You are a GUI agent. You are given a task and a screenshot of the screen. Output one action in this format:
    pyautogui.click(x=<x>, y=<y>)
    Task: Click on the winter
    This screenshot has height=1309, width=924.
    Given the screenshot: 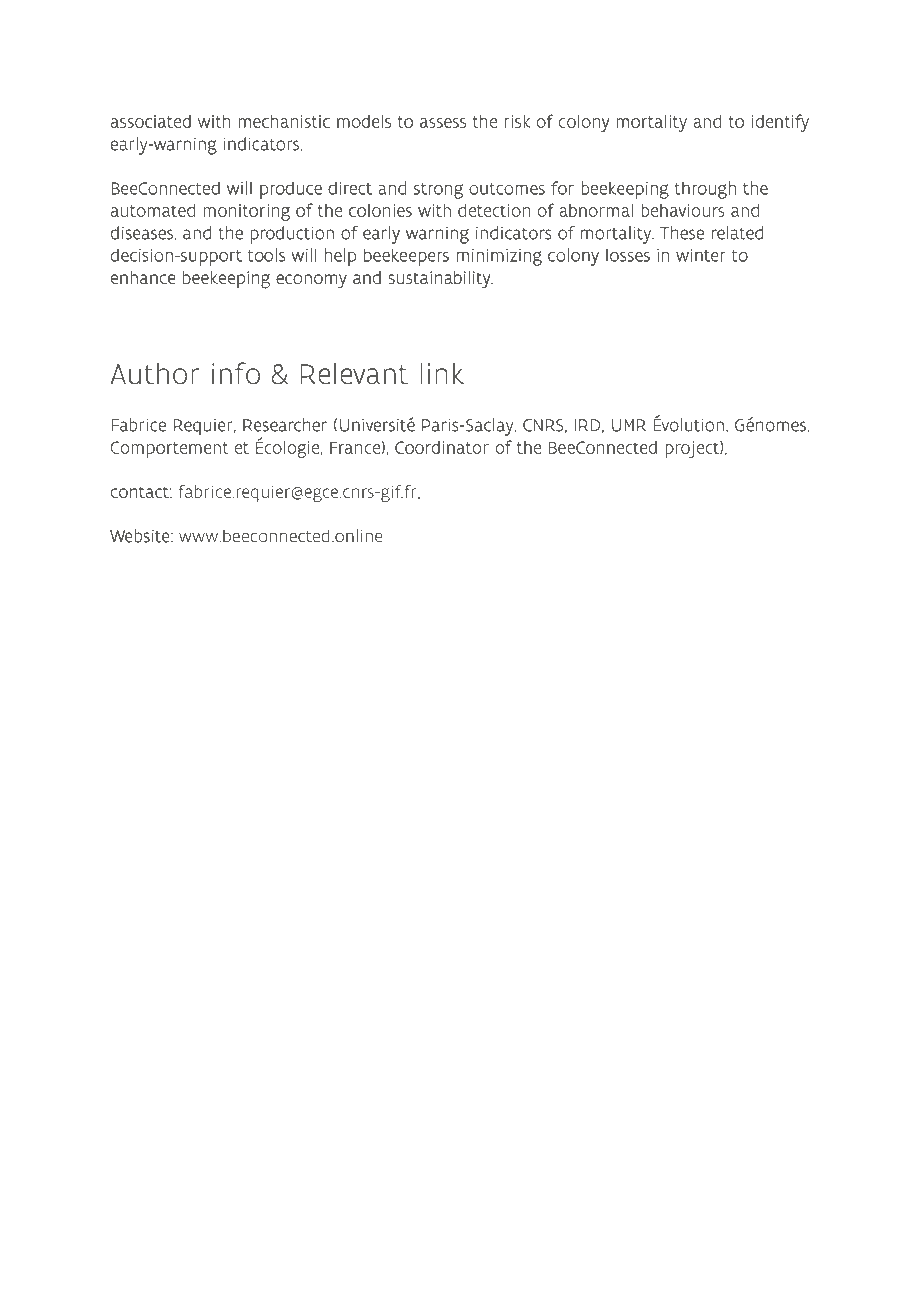 What is the action you would take?
    pyautogui.click(x=701, y=255)
